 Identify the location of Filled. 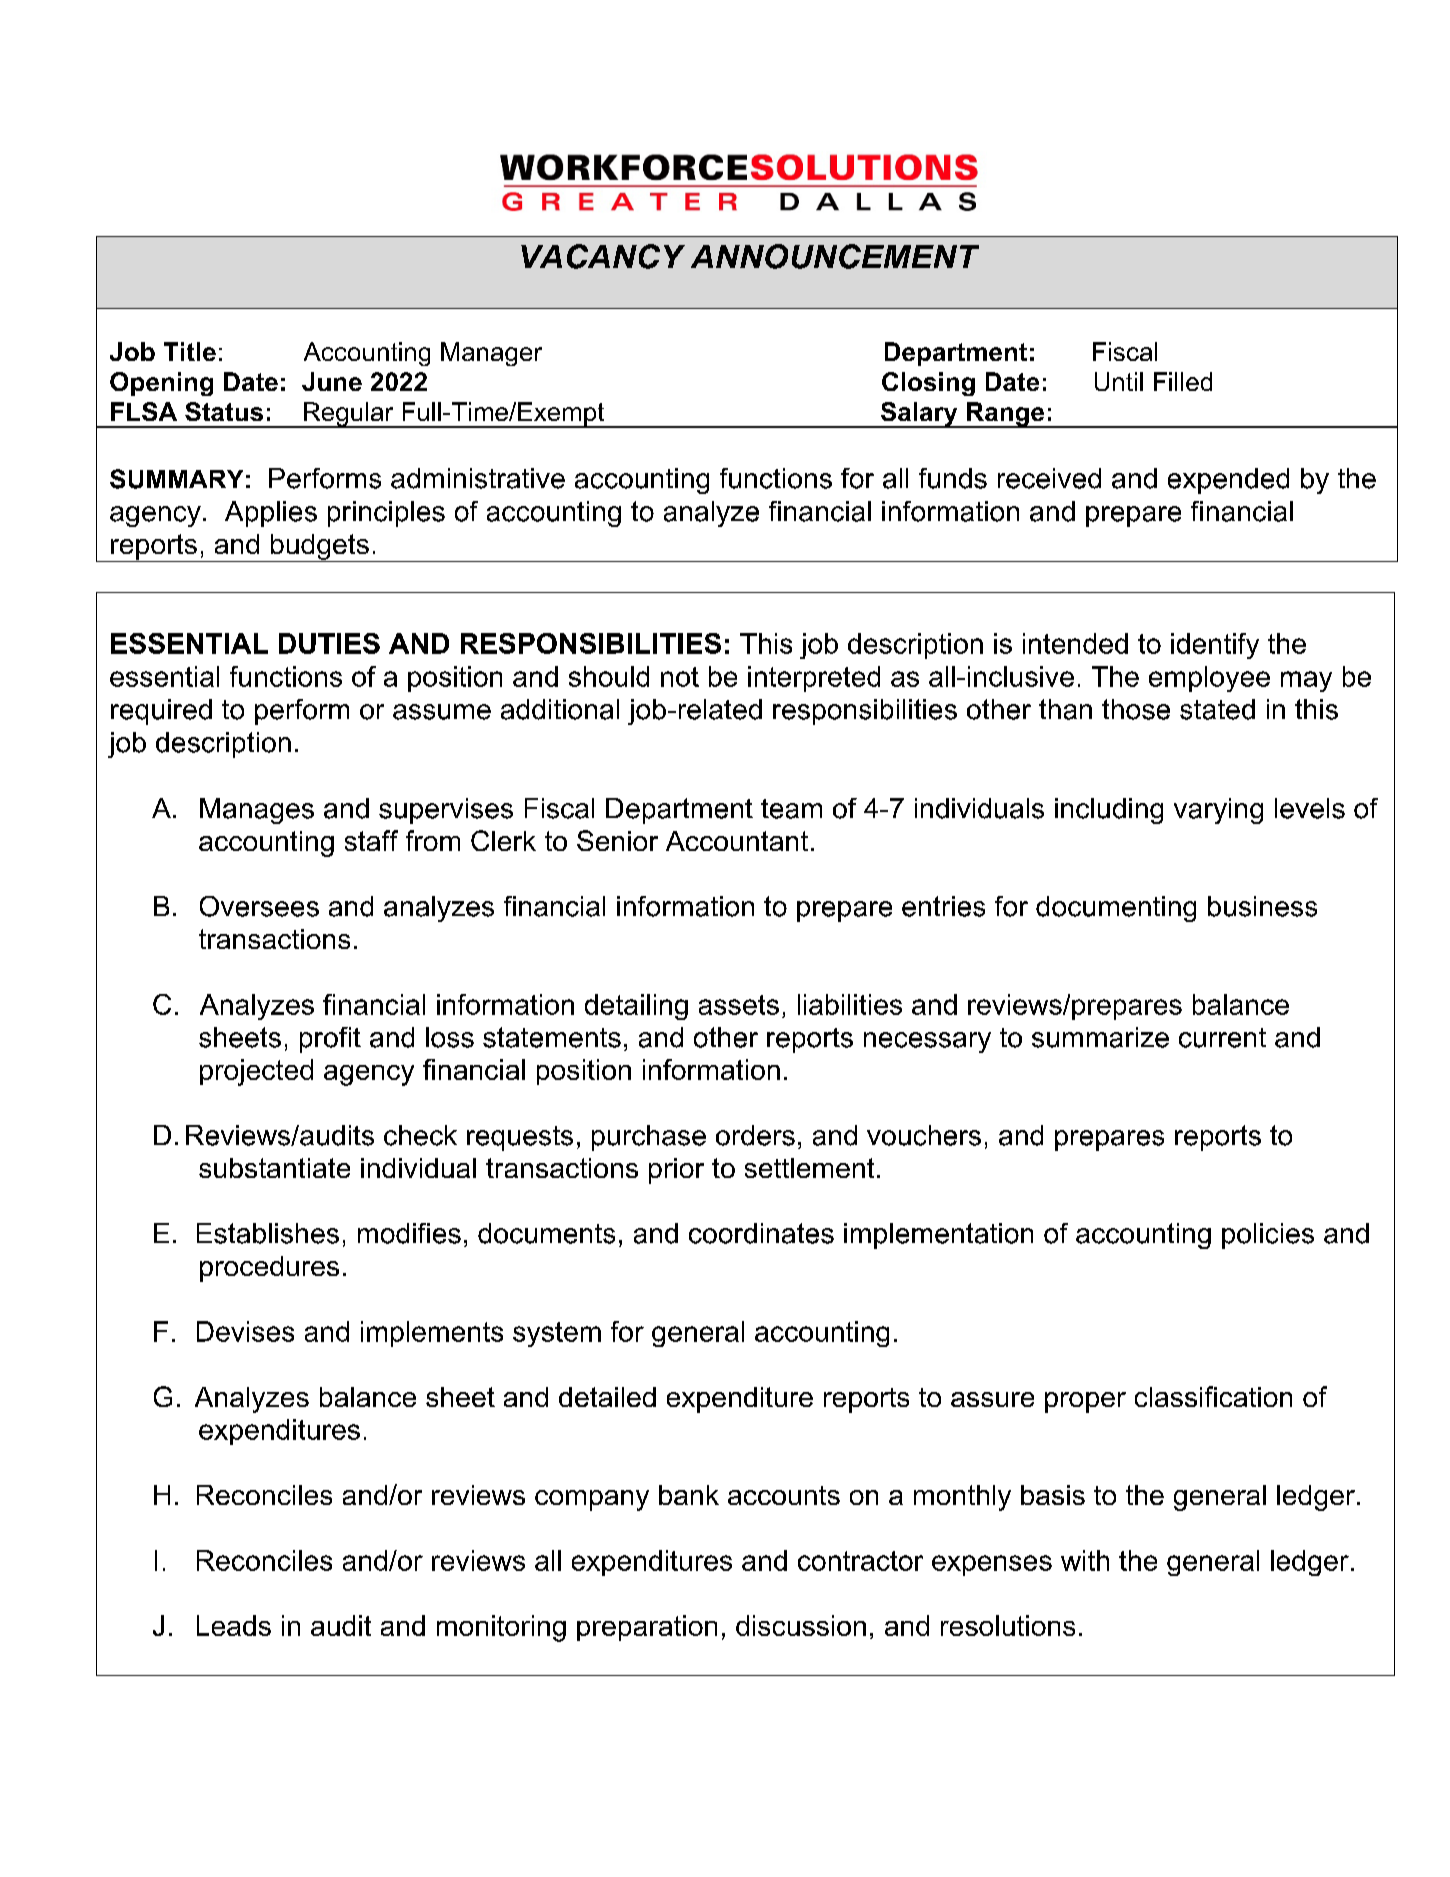
(1183, 381).
